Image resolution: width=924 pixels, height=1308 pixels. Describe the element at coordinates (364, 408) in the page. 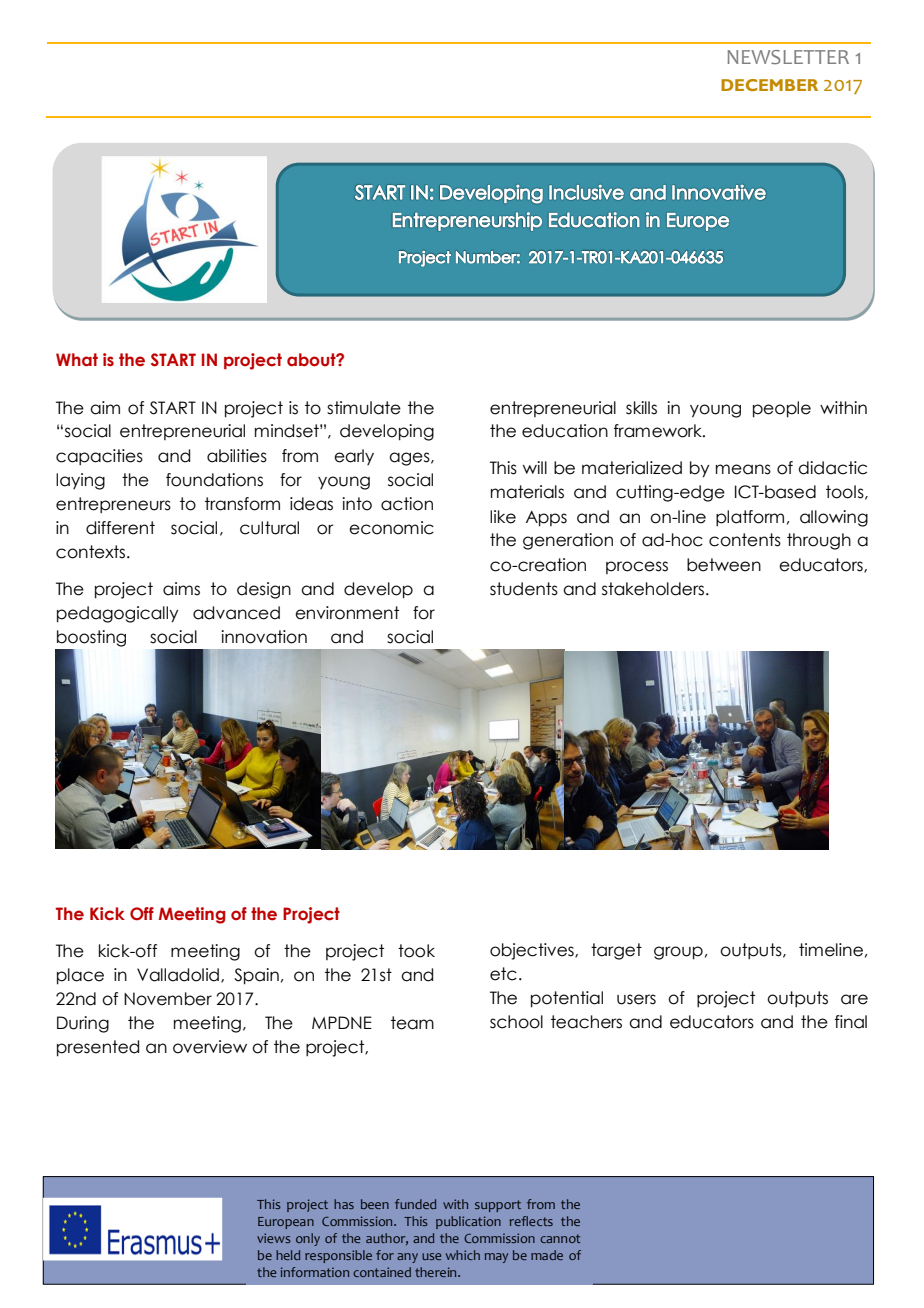

I see `stimulate` at that location.
